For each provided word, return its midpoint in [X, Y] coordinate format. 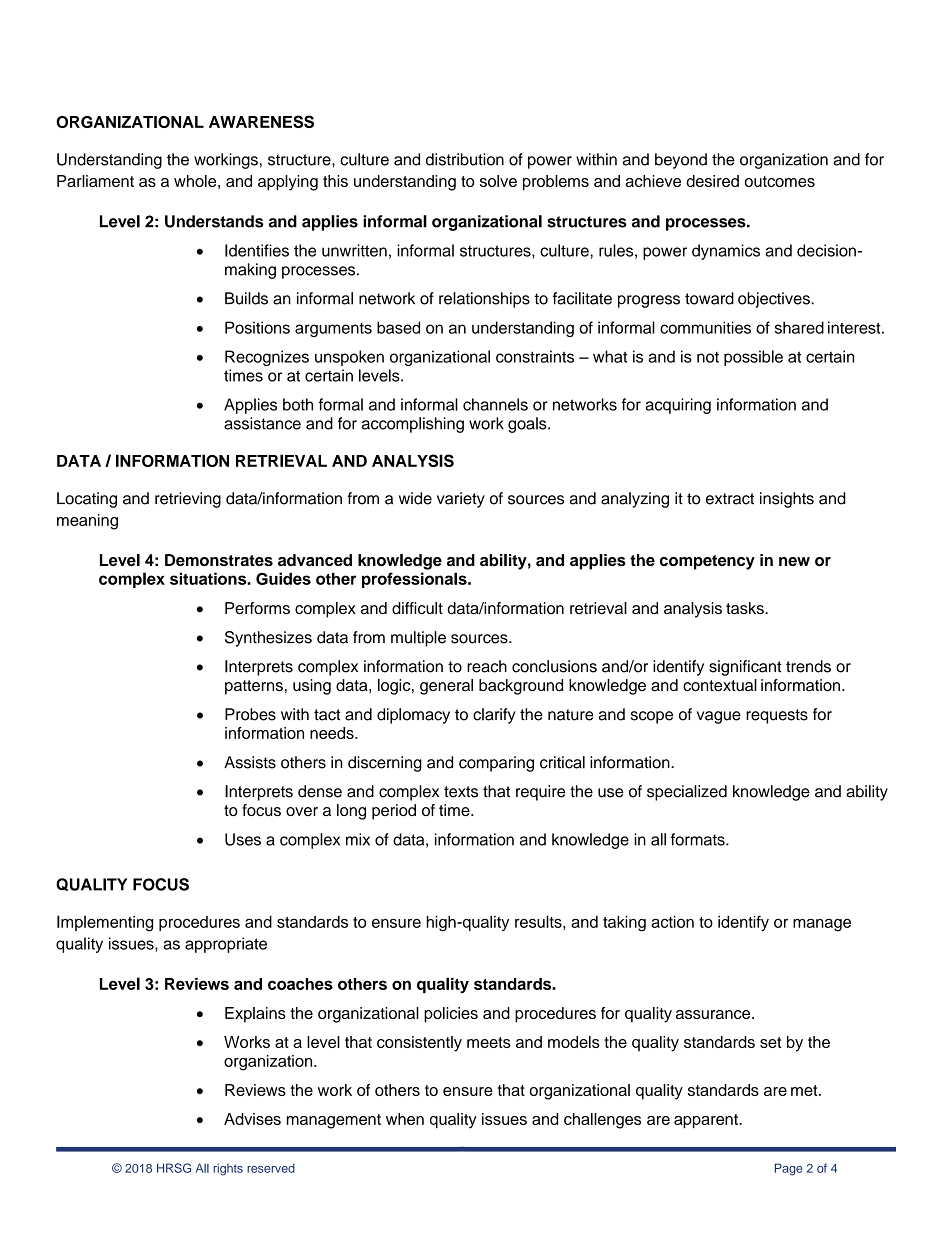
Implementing [105, 923]
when [405, 1119]
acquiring [678, 406]
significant [745, 668]
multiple [418, 639]
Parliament [95, 181]
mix [358, 839]
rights [228, 1169]
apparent [707, 1121]
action [672, 922]
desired [712, 181]
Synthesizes [268, 639]
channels [495, 404]
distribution [465, 159]
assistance [262, 423]
